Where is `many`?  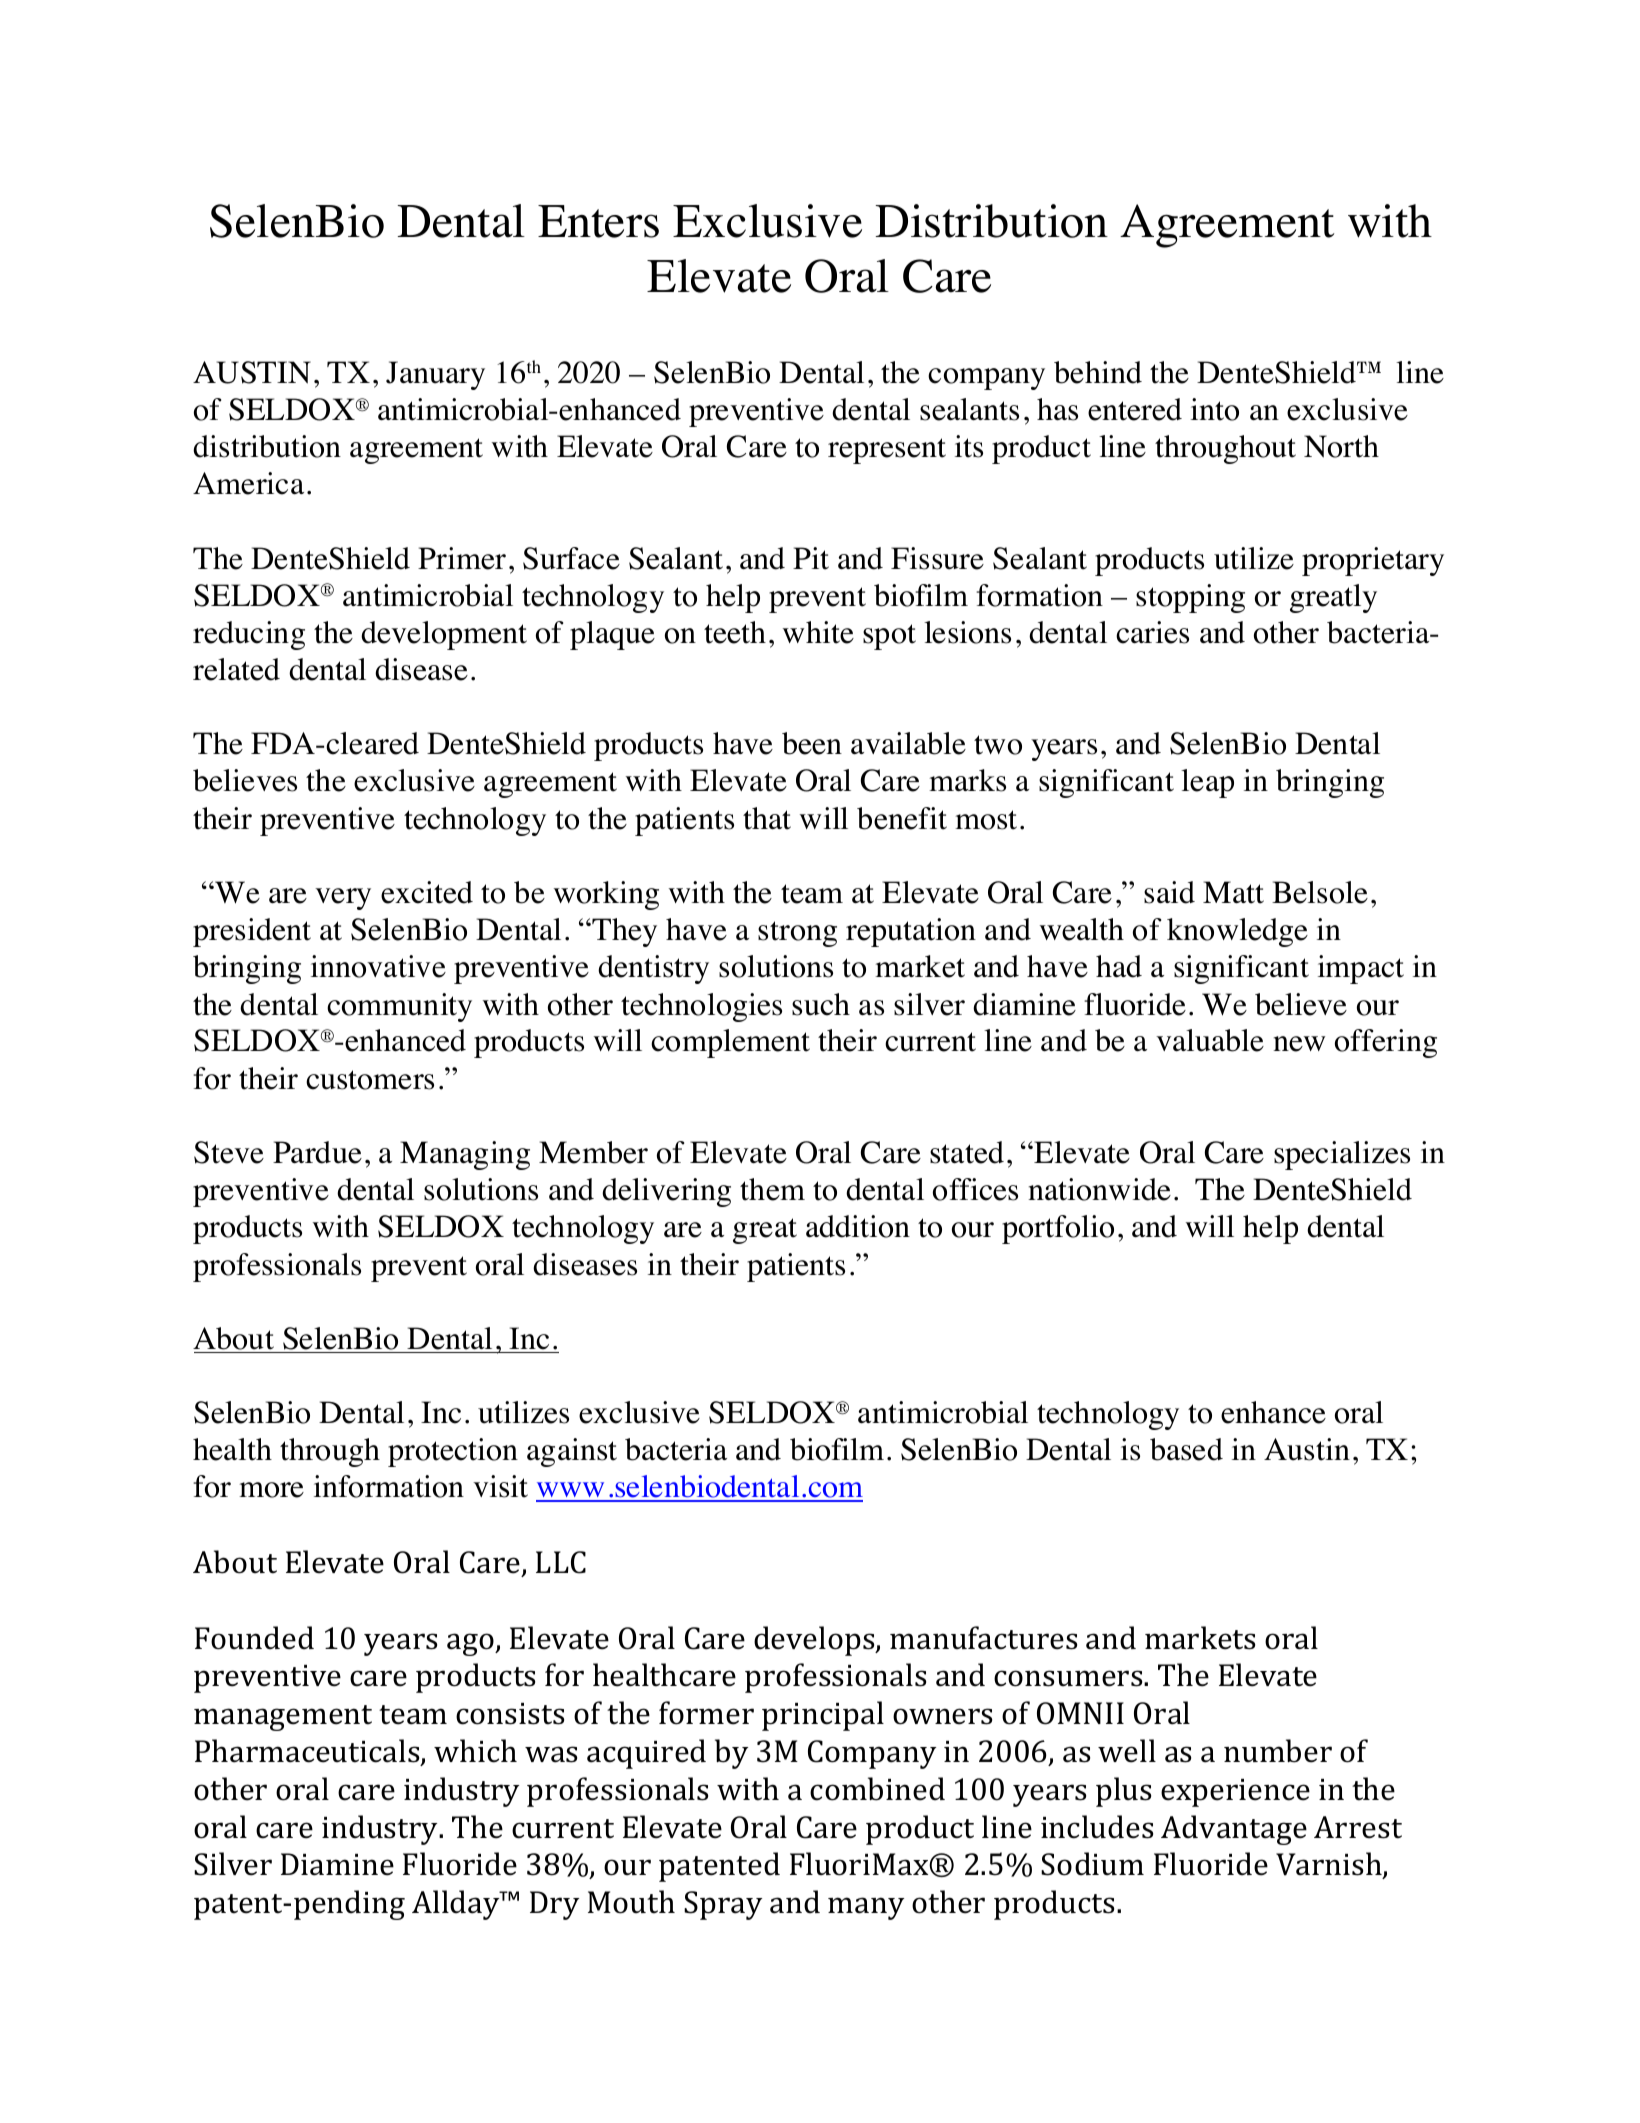
many is located at coordinates (866, 1908).
